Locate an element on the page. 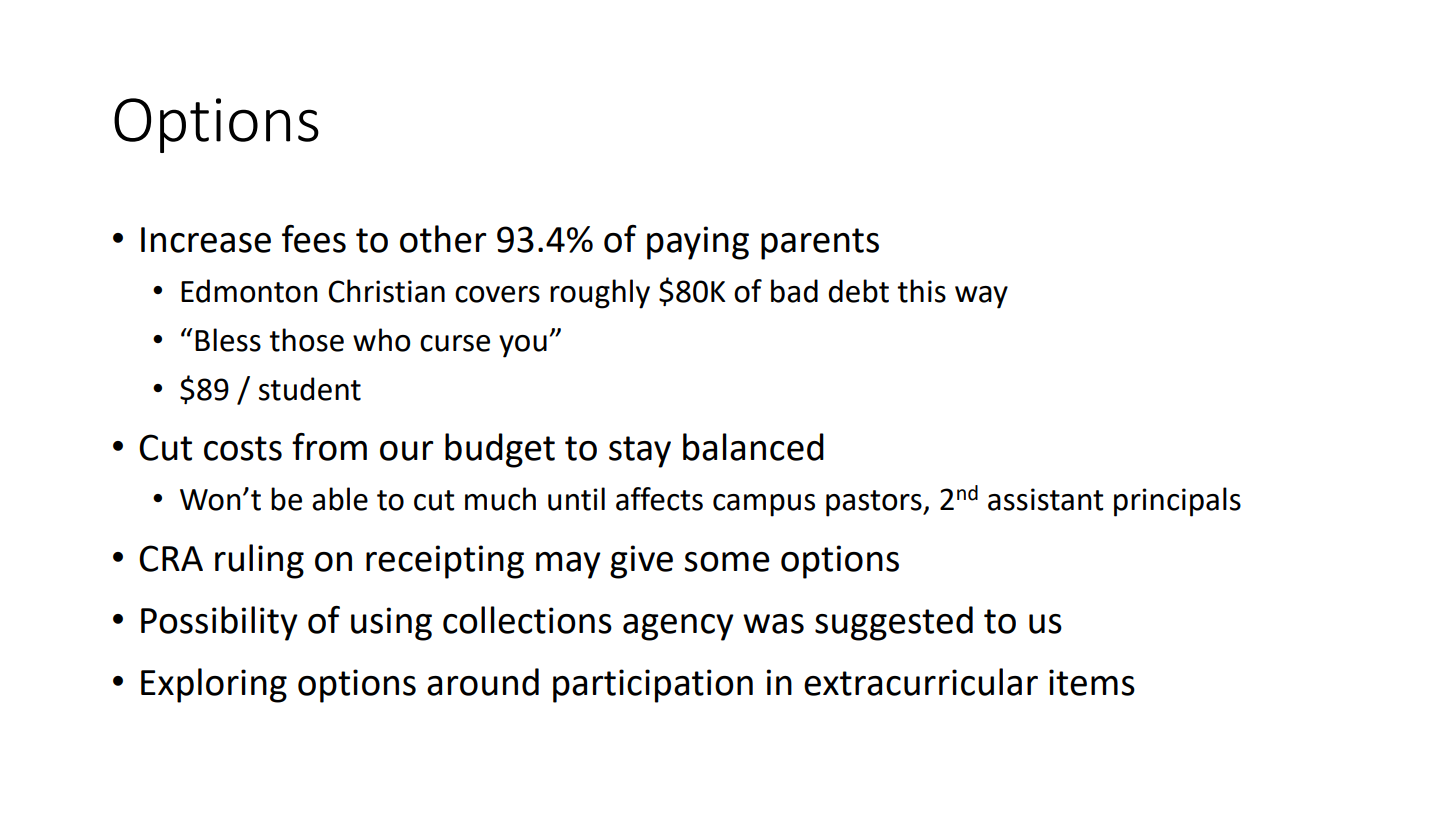  items is located at coordinates (1092, 682).
